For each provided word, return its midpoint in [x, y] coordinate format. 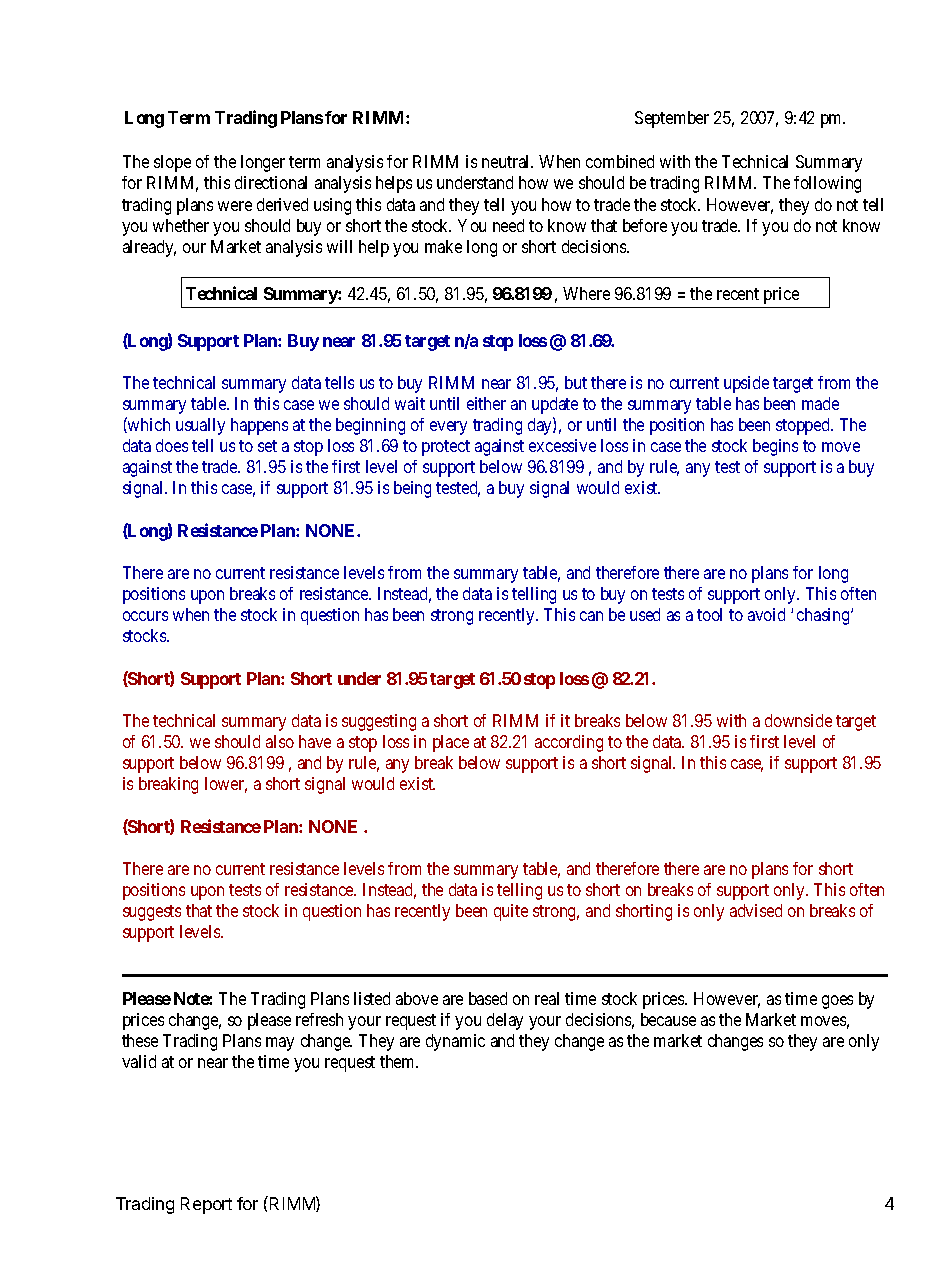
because [668, 1019]
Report [206, 1205]
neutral [507, 161]
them [399, 1061]
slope [172, 163]
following [827, 184]
